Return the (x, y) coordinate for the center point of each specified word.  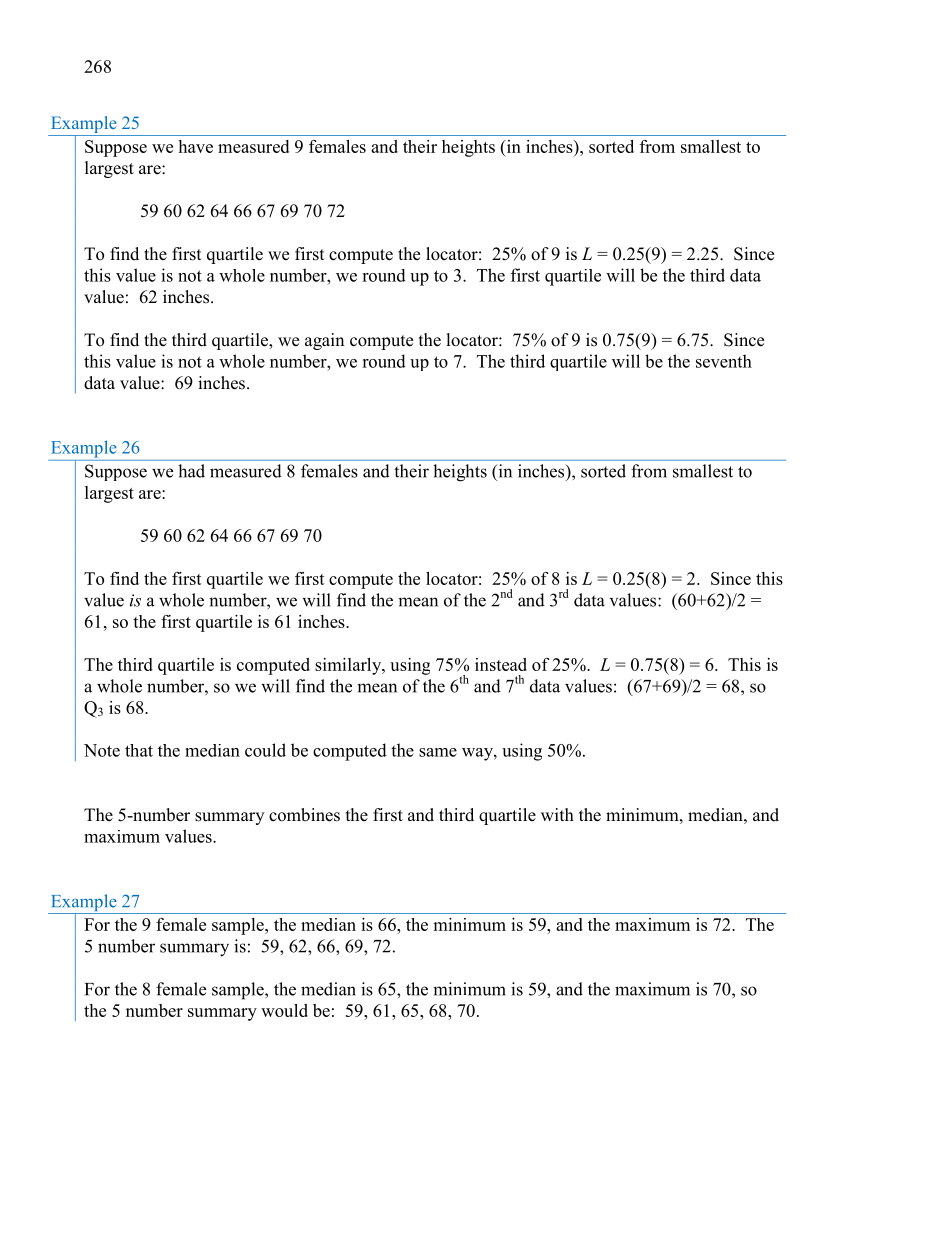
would (284, 1010)
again (324, 341)
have (195, 146)
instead (501, 664)
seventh (724, 361)
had (191, 471)
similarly (349, 666)
